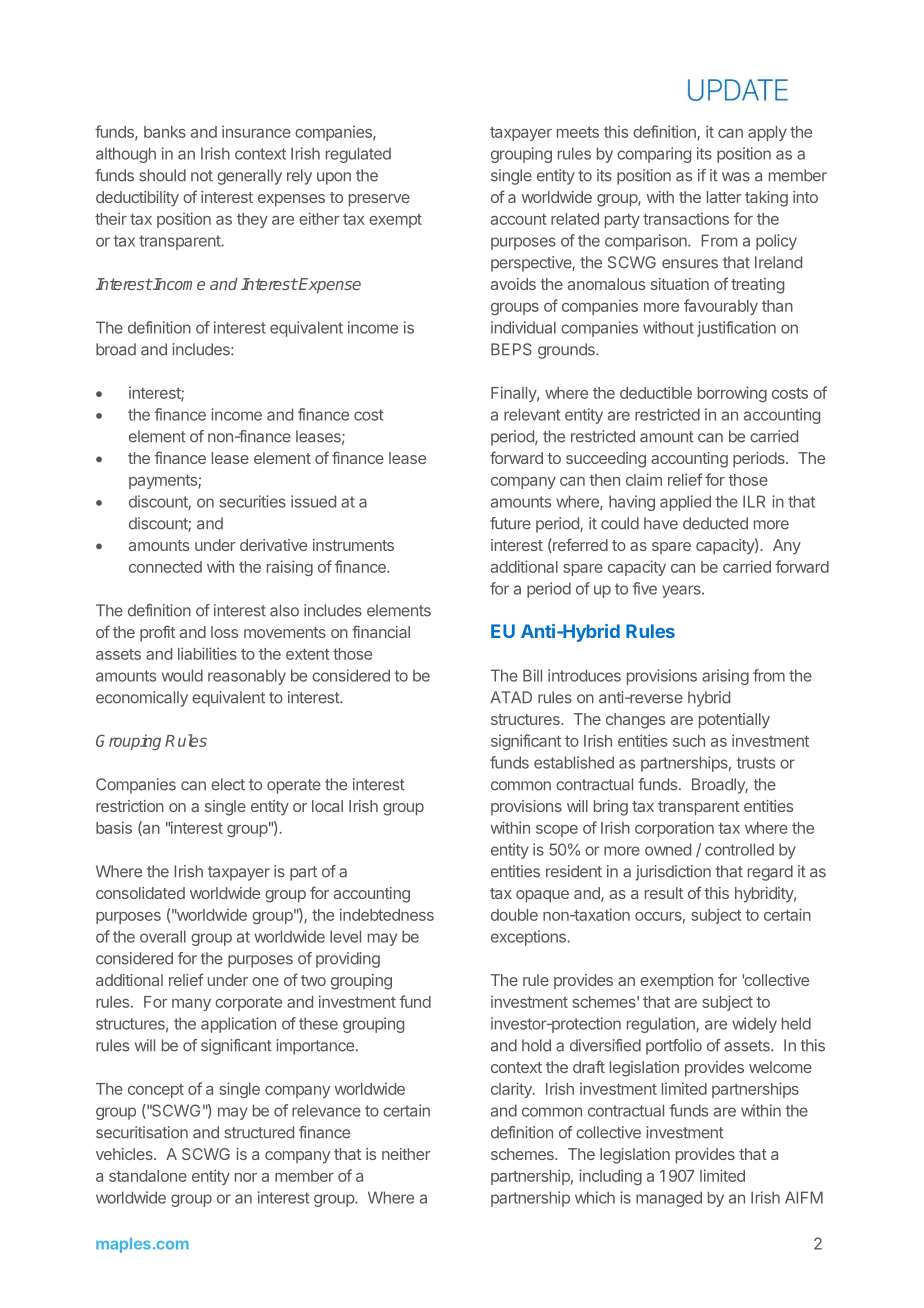 The height and width of the screenshot is (1308, 924). What do you see at coordinates (228, 784) in the screenshot?
I see `elect` at bounding box center [228, 784].
